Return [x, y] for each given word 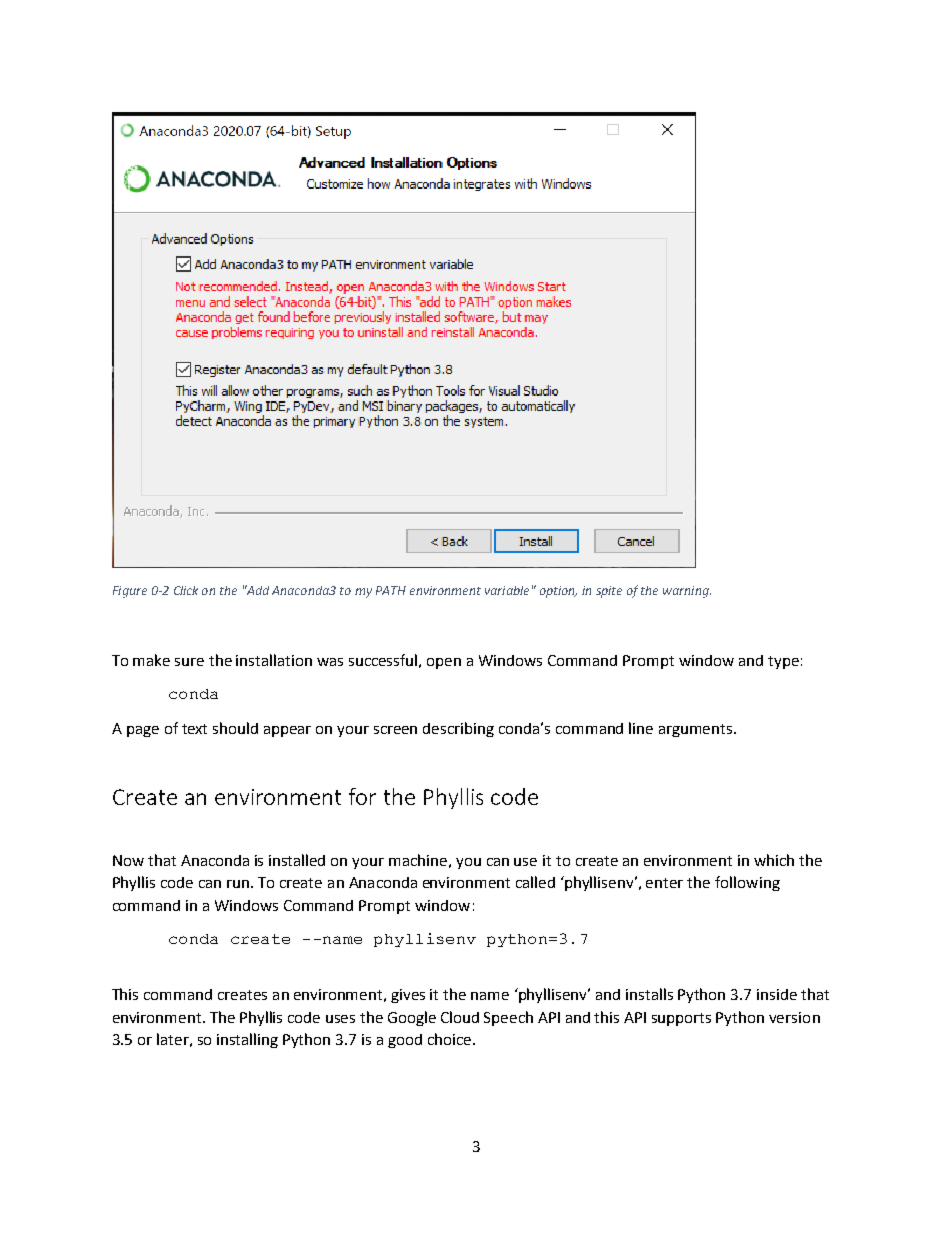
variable [507, 590]
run [238, 884]
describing [458, 729]
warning [687, 592]
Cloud [460, 1017]
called [535, 882]
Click [186, 590]
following [747, 883]
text [194, 729]
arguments [697, 730]
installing [247, 1040]
